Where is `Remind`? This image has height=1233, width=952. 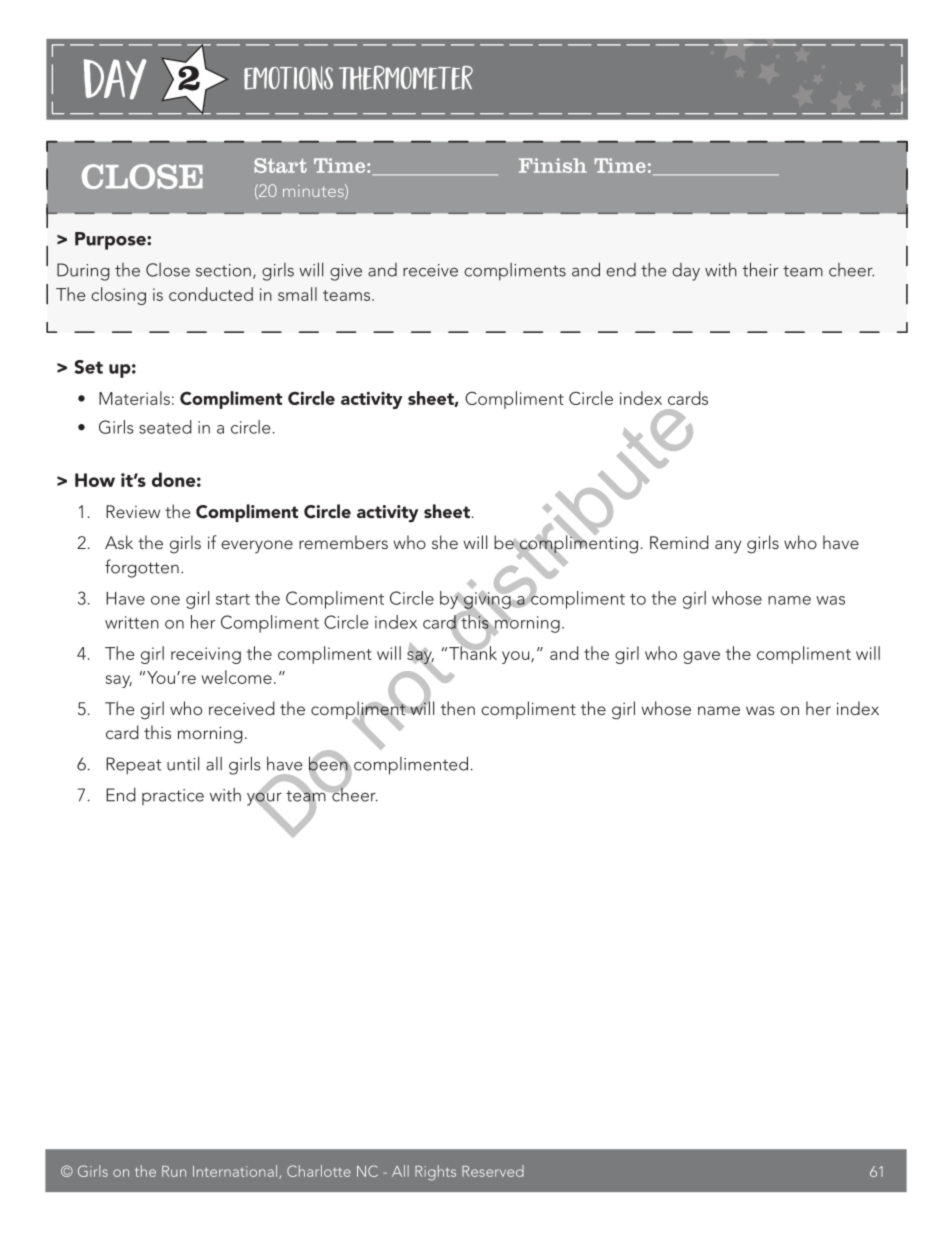
Remind is located at coordinates (679, 542).
